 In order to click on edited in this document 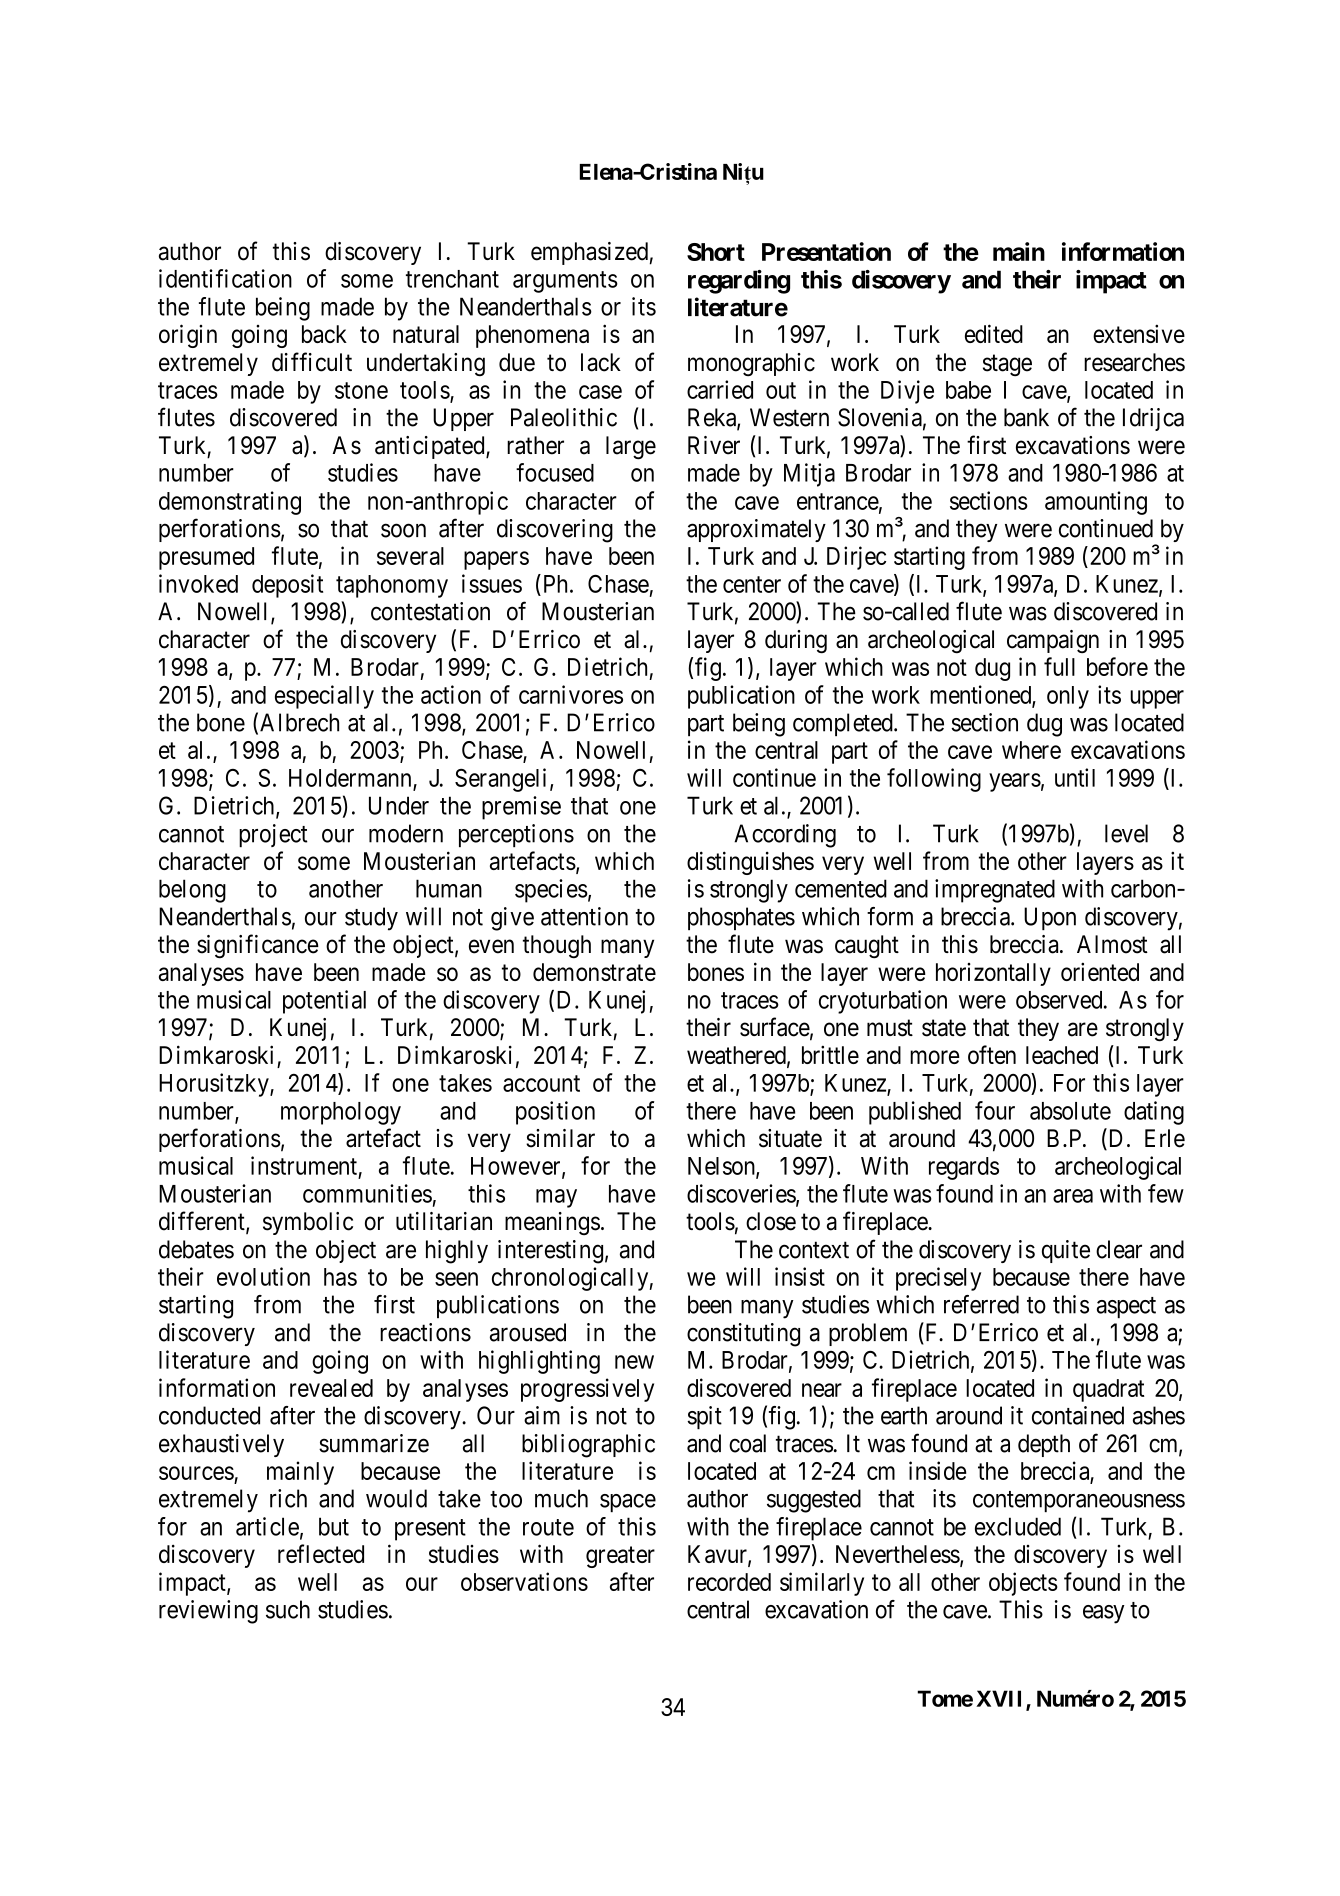, I will do `click(994, 333)`.
